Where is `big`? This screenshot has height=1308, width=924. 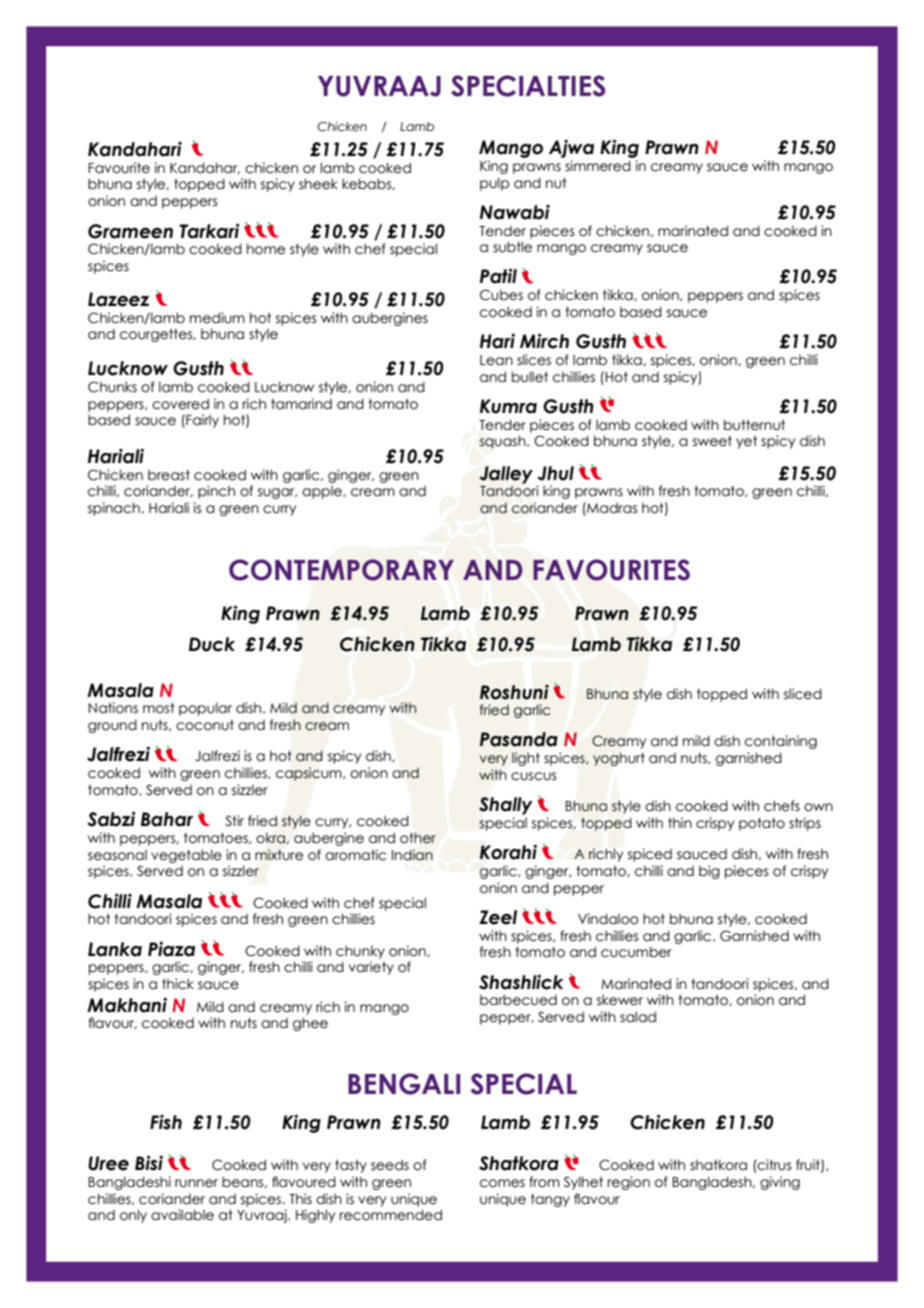 big is located at coordinates (709, 872).
